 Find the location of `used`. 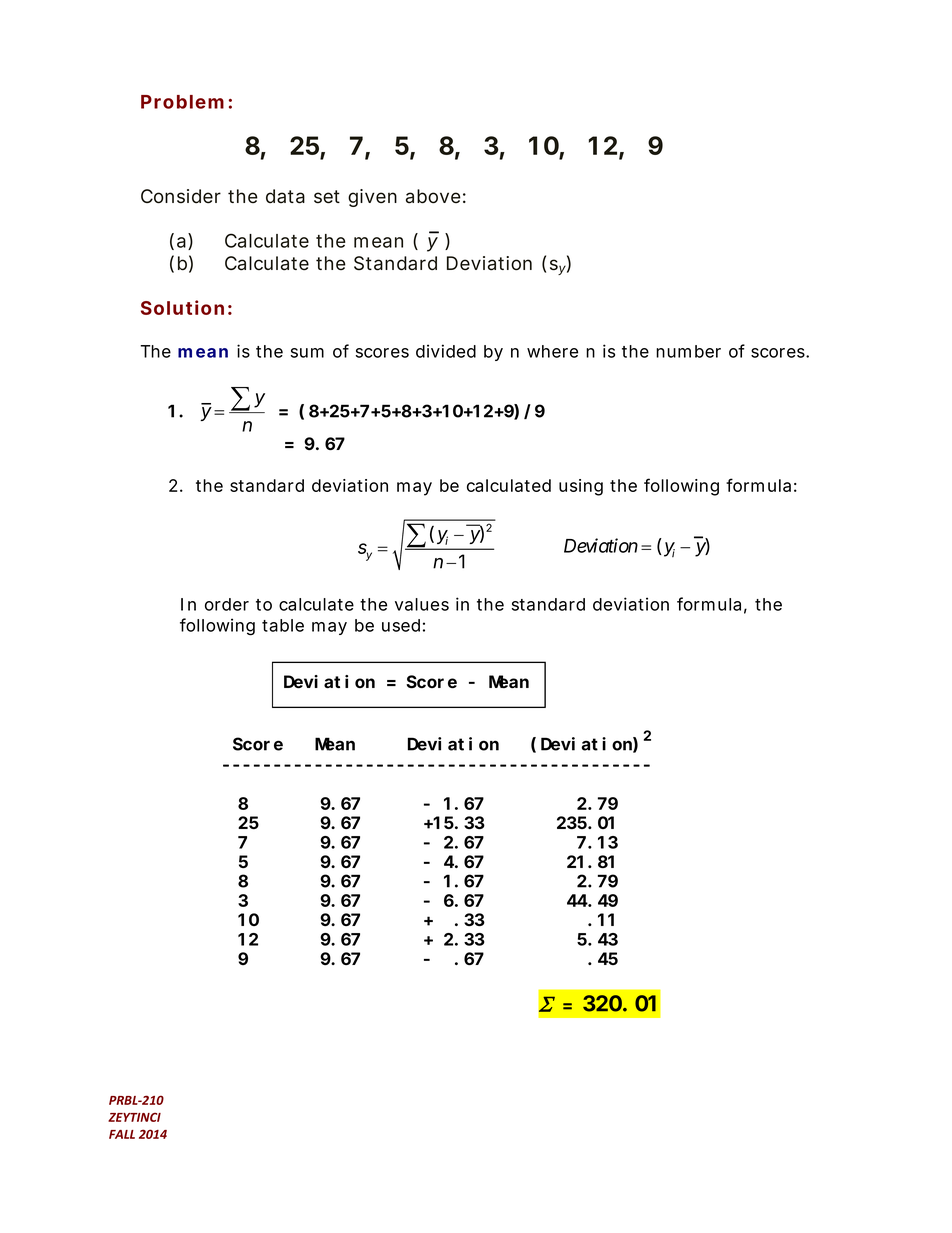

used is located at coordinates (401, 625).
